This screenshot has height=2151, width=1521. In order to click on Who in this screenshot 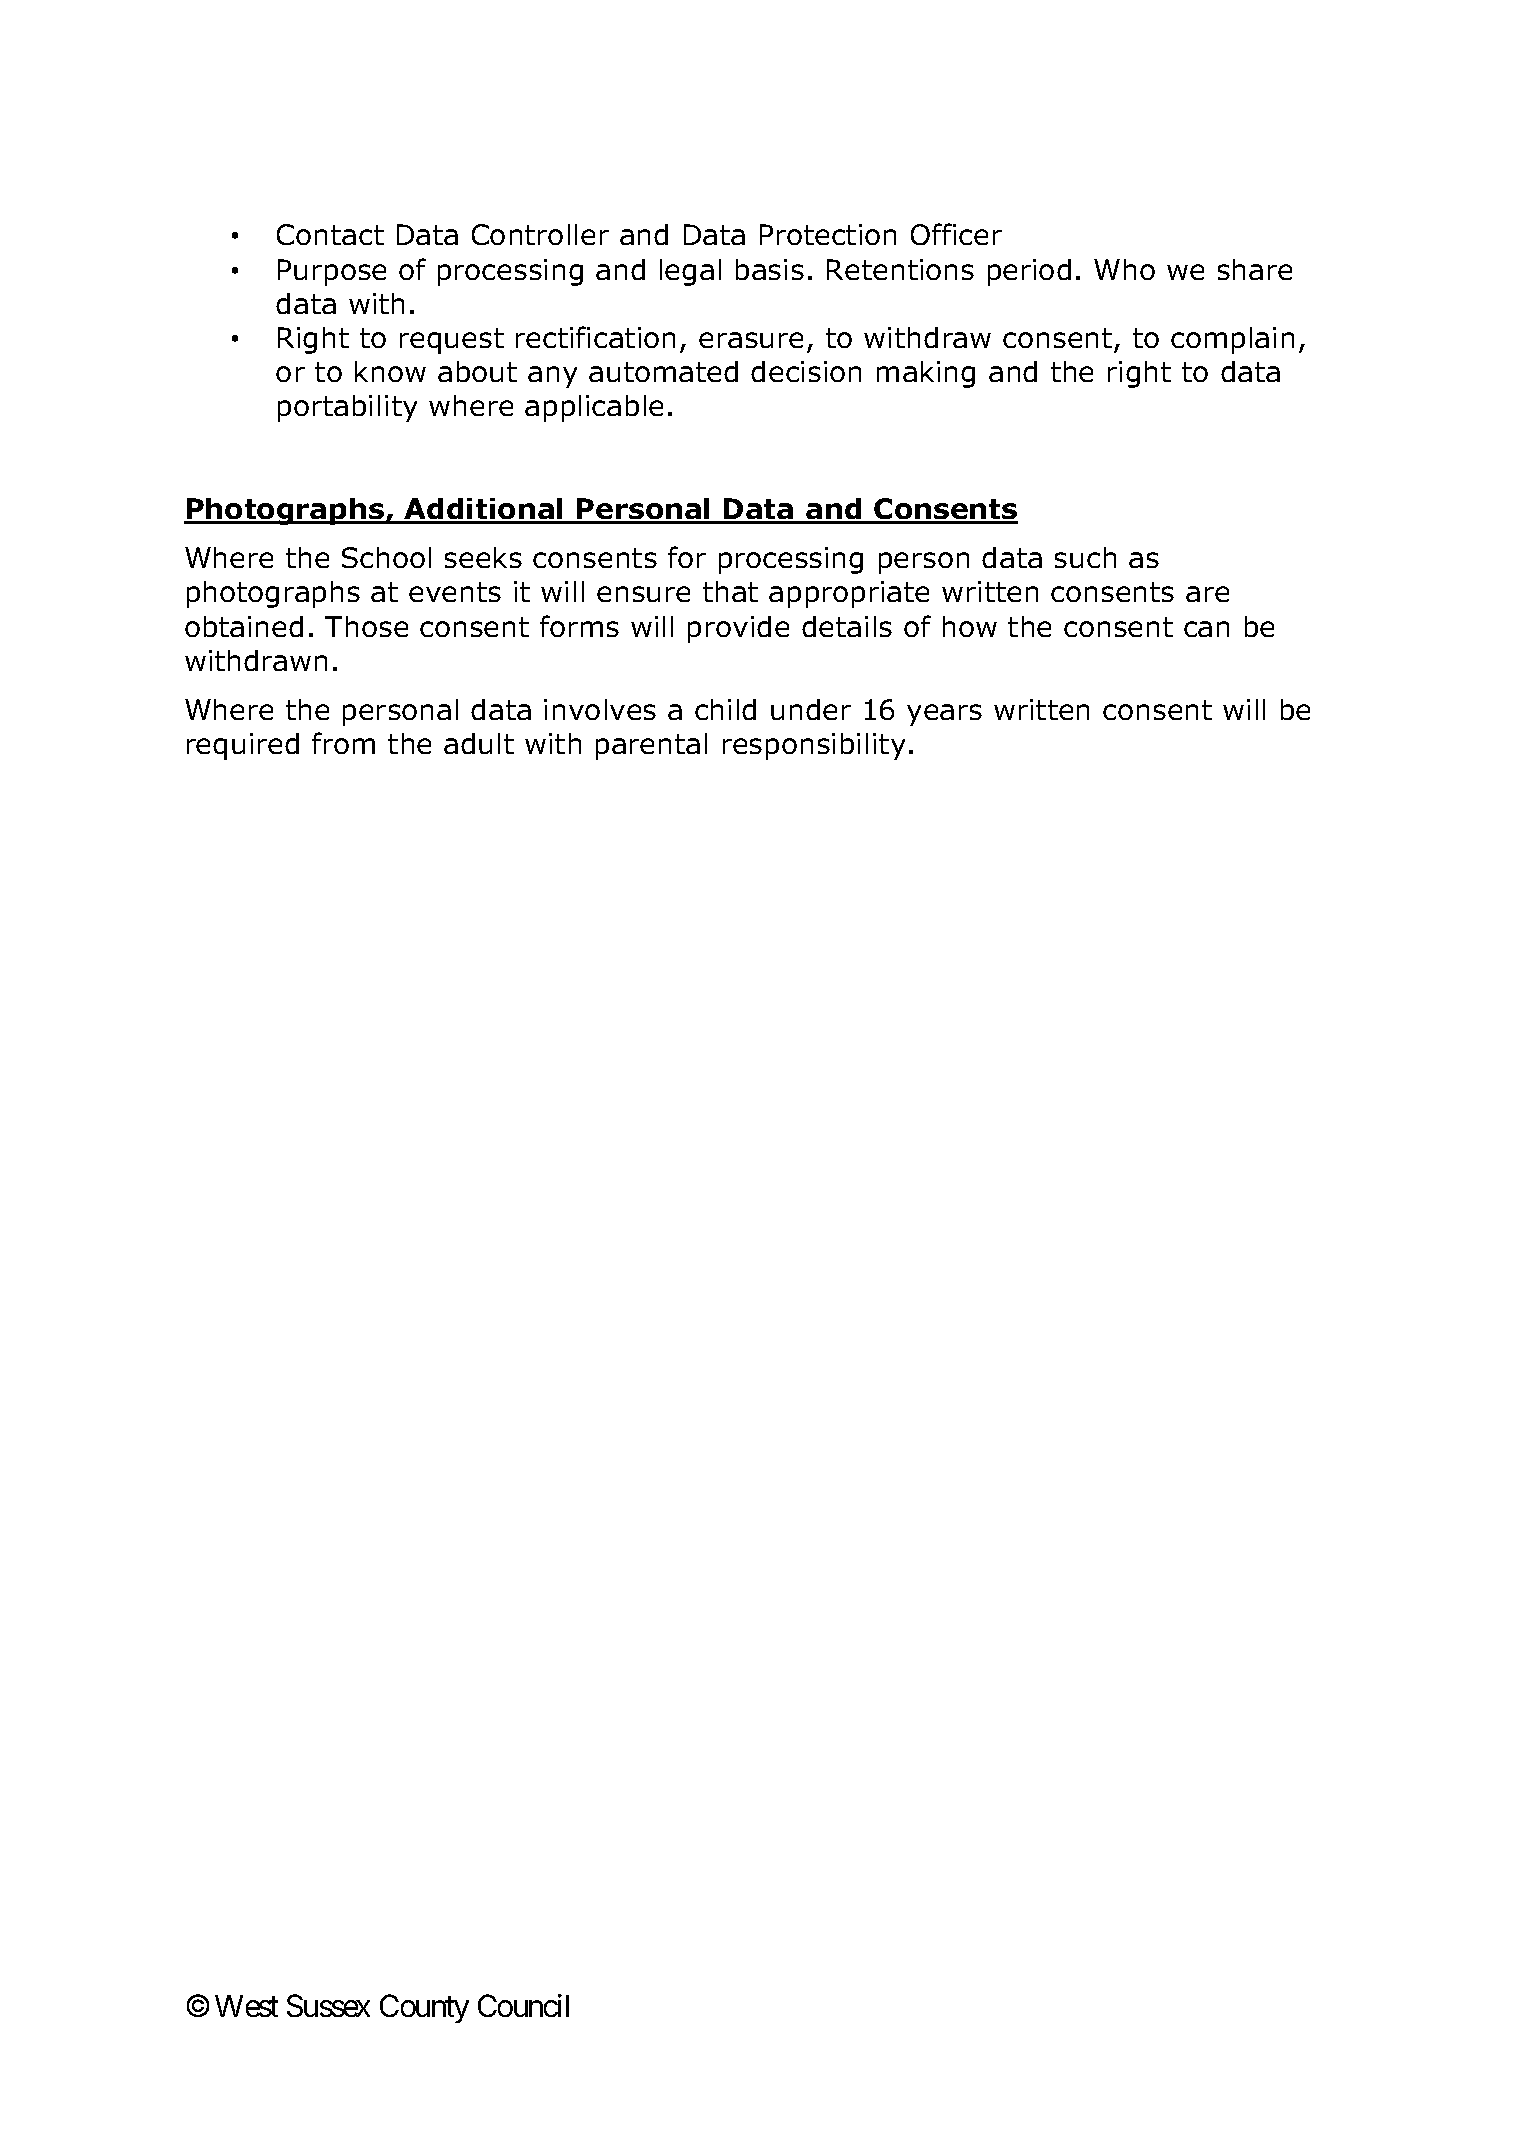, I will do `click(1124, 269)`.
